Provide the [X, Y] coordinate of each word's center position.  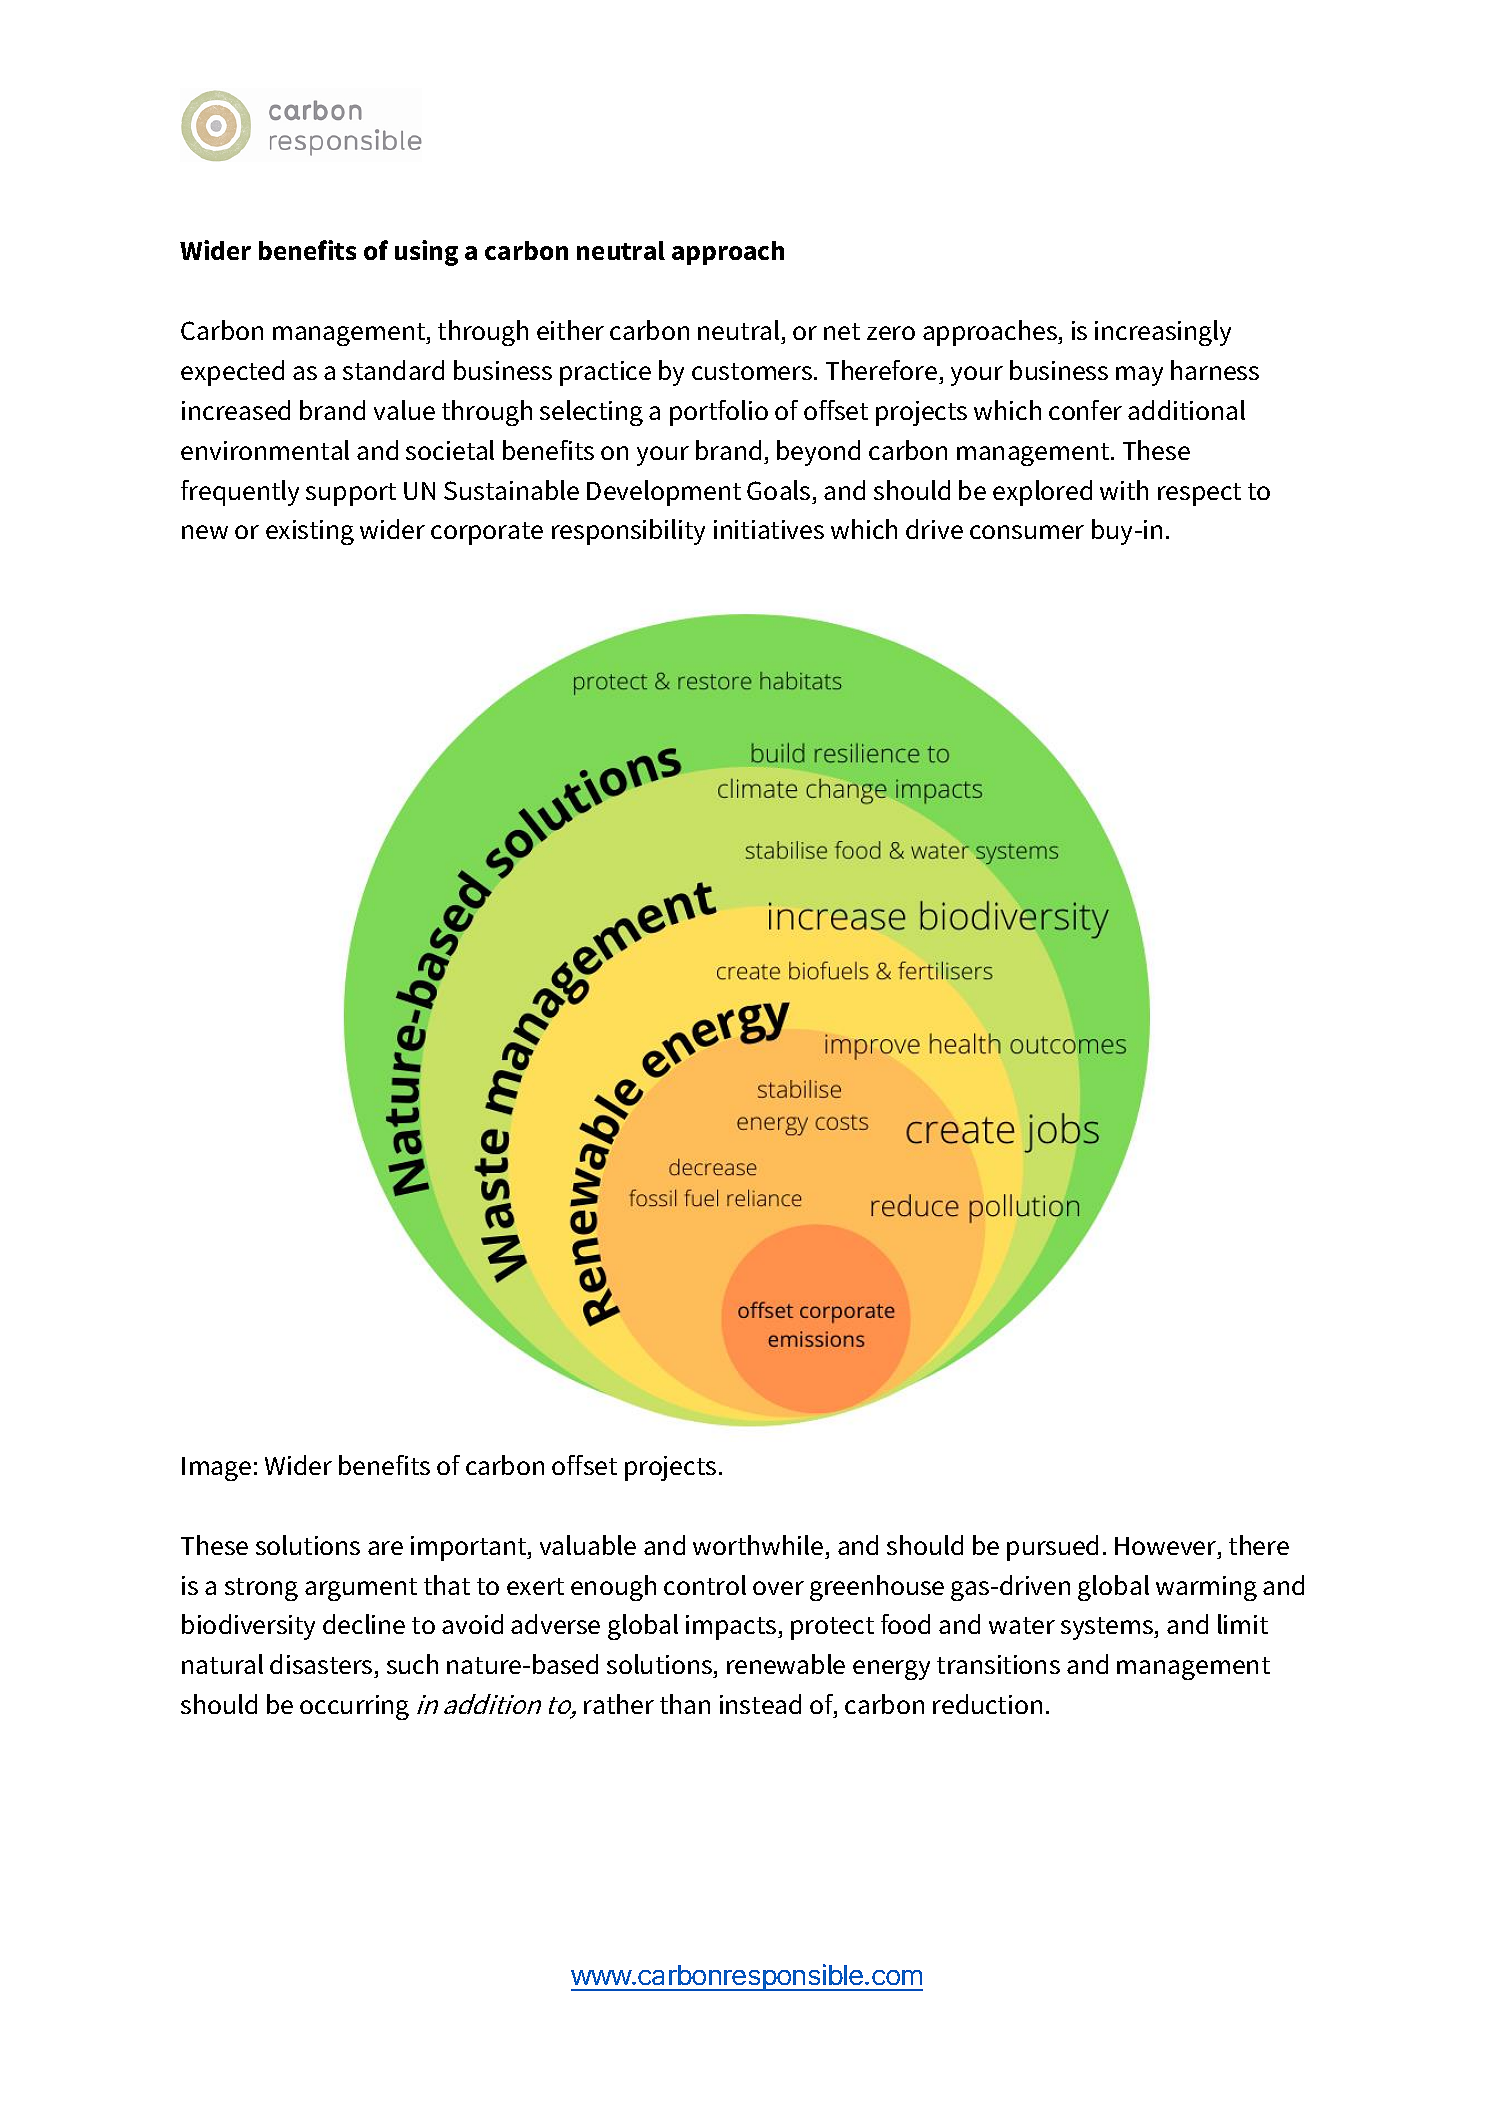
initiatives [769, 529]
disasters [322, 1666]
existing [310, 532]
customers [752, 371]
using [426, 253]
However [1167, 1546]
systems [1108, 1628]
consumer [1027, 532]
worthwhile [758, 1545]
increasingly [1163, 333]
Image [216, 1469]
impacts [732, 1627]
